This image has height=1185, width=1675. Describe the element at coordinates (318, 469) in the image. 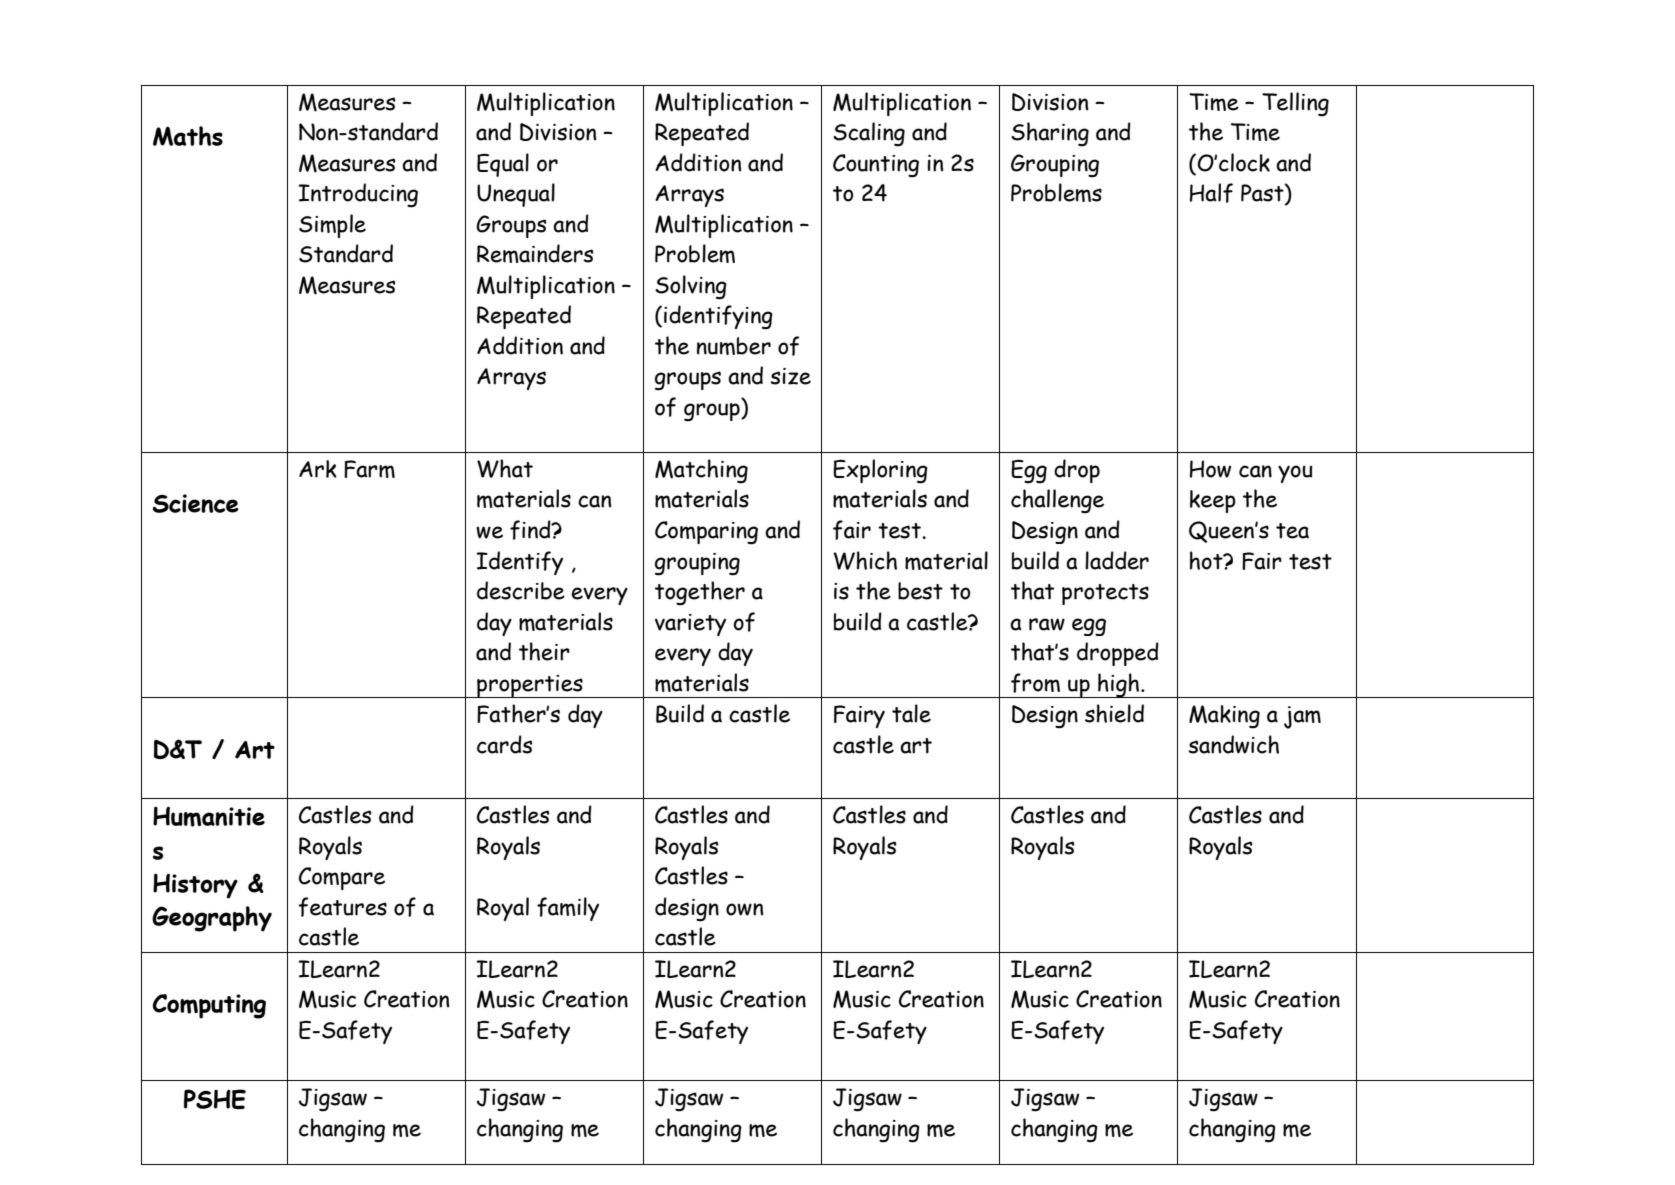

I see `Ark` at that location.
